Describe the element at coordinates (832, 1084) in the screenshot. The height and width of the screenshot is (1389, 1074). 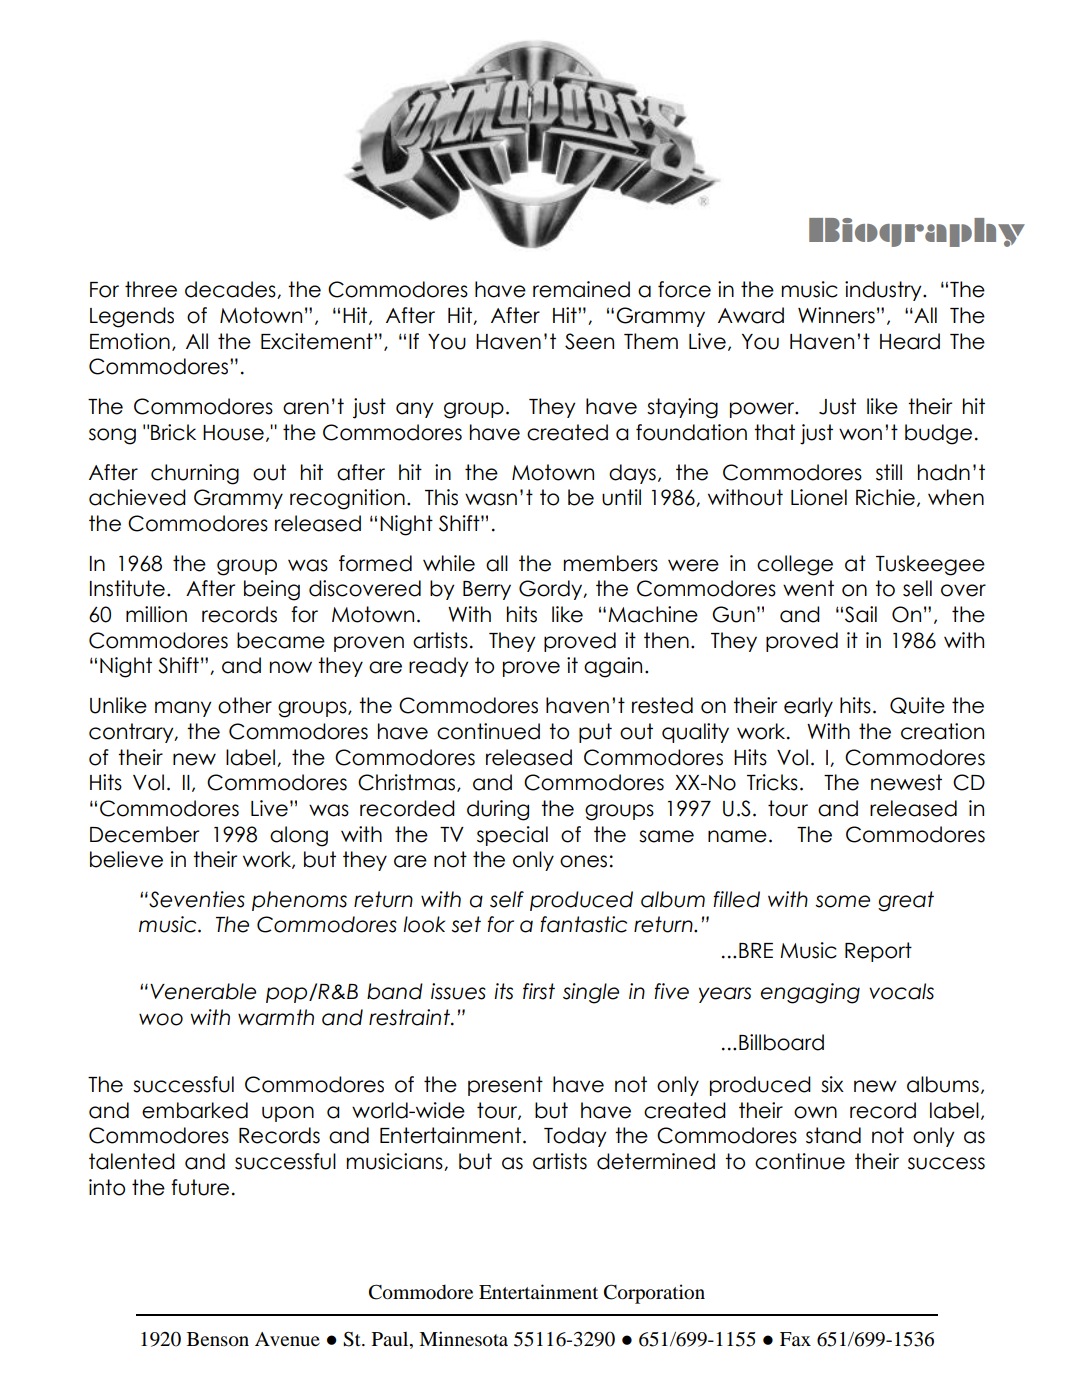
I see `six` at that location.
